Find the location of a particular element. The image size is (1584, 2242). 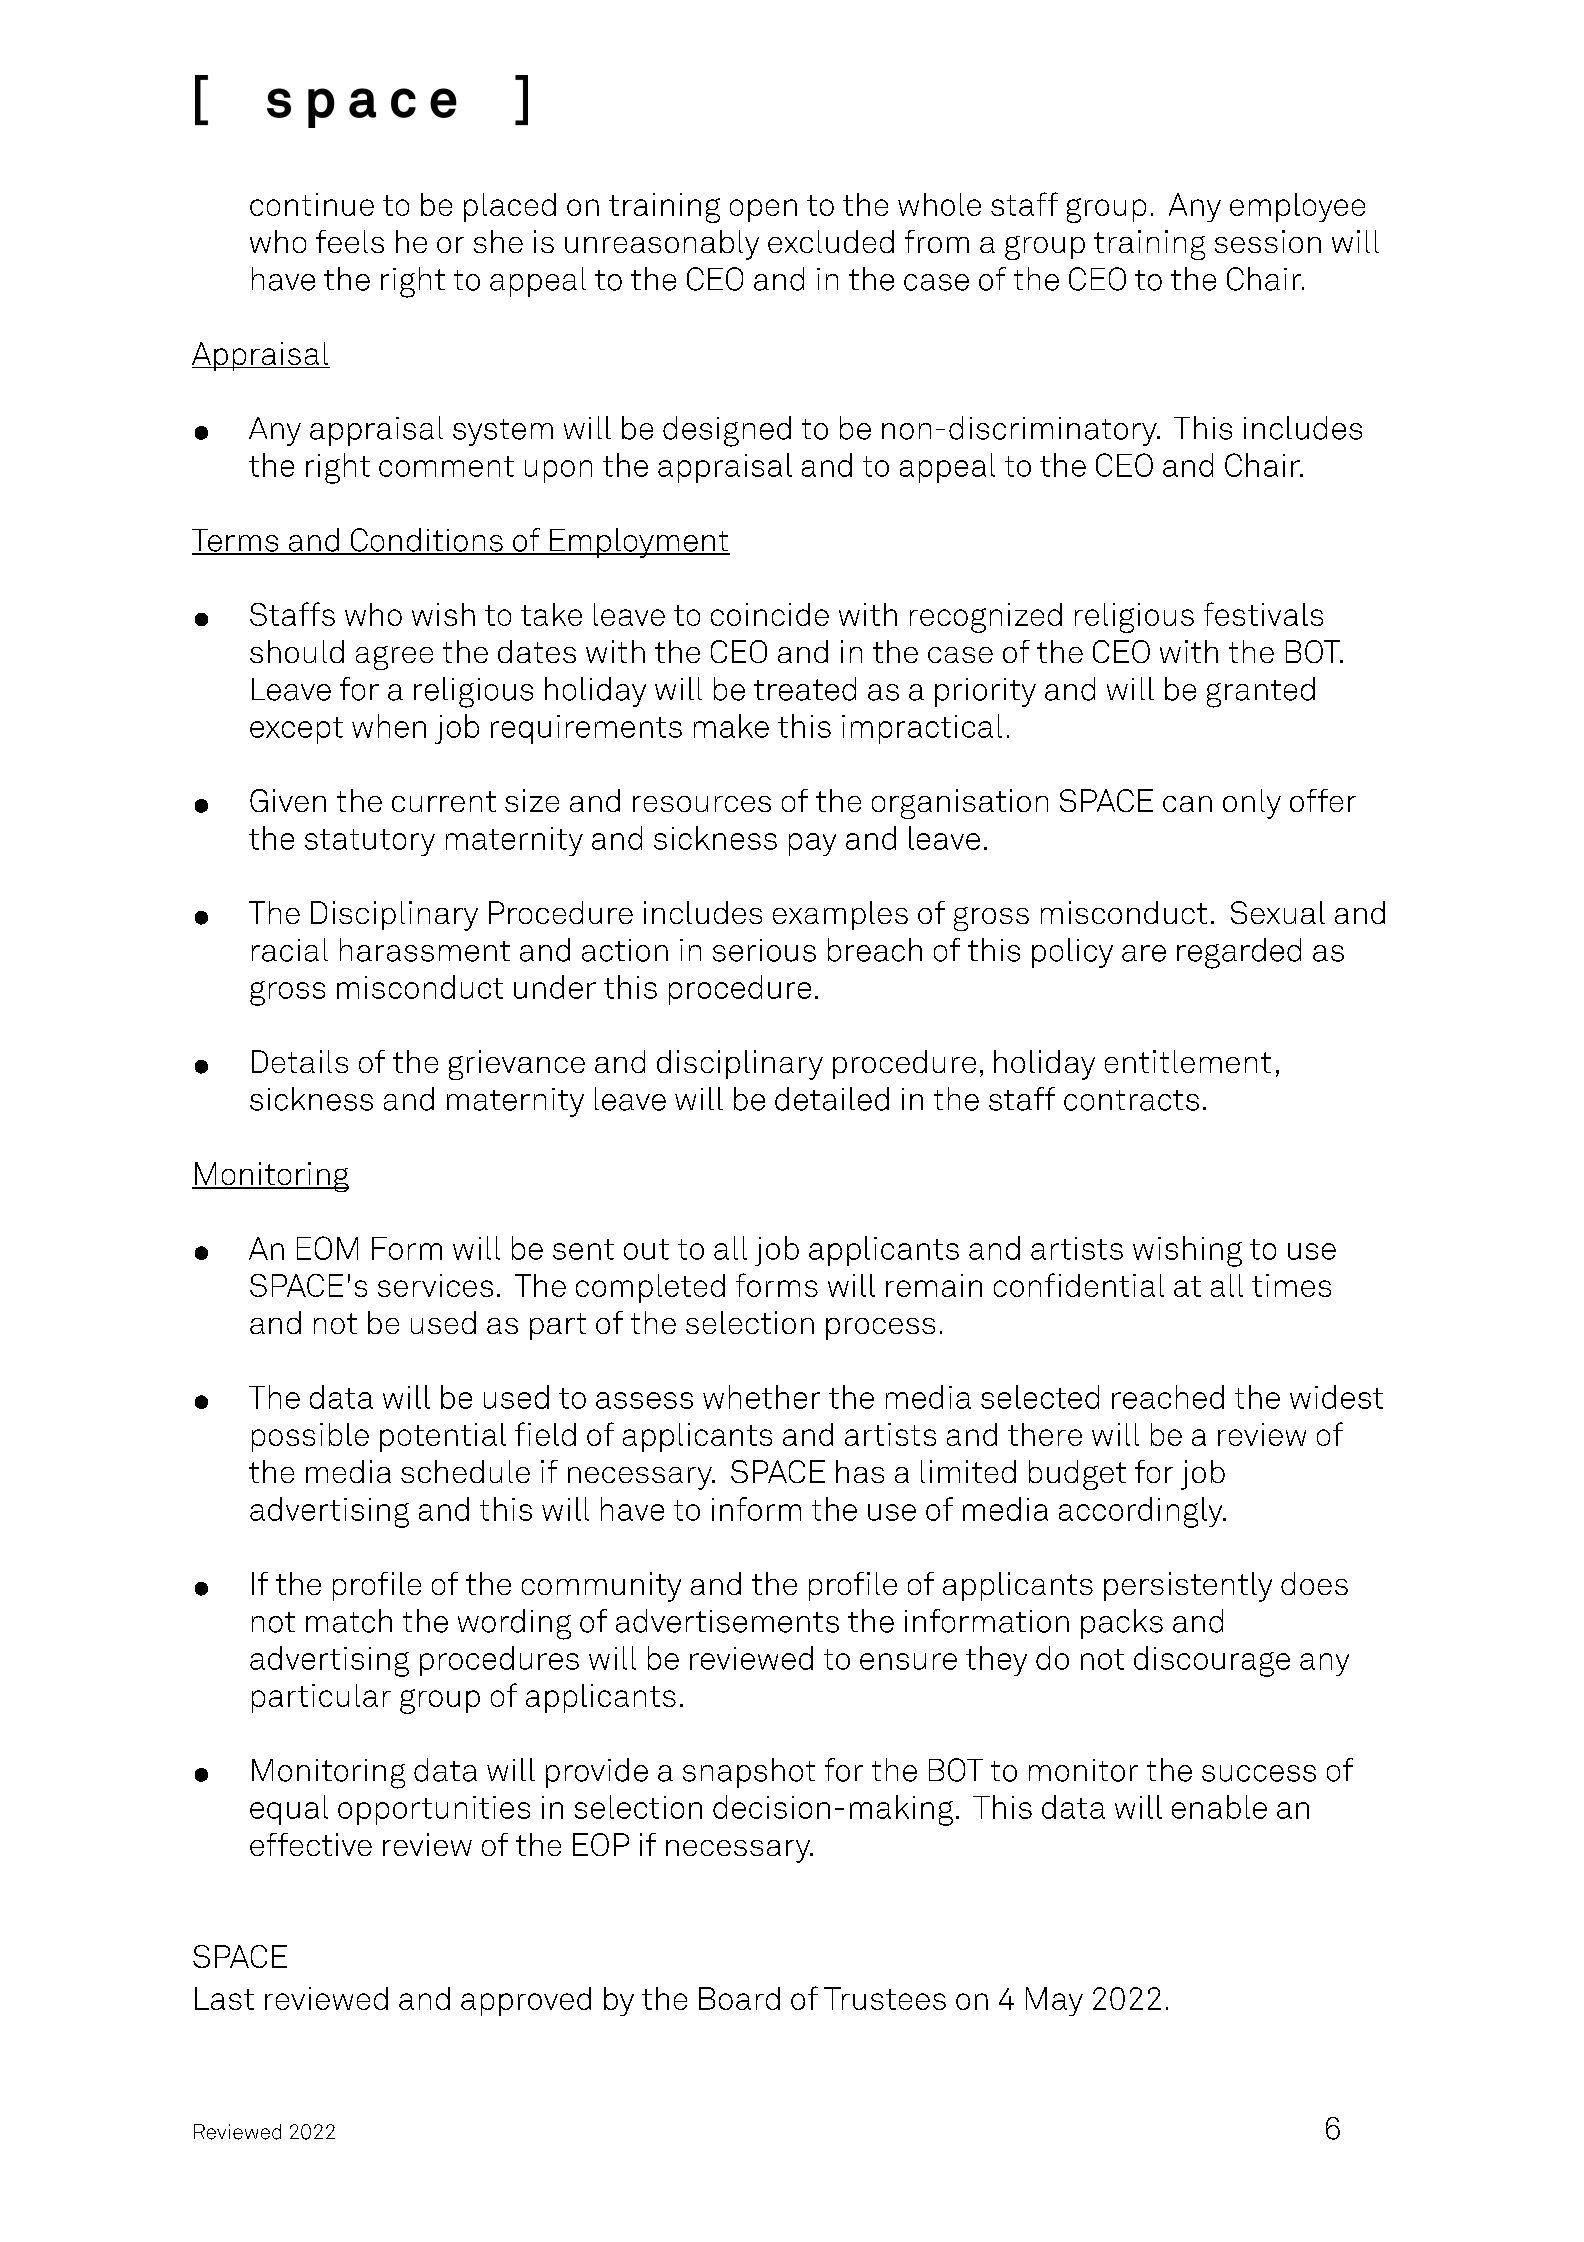

entitlement is located at coordinates (1188, 1061).
